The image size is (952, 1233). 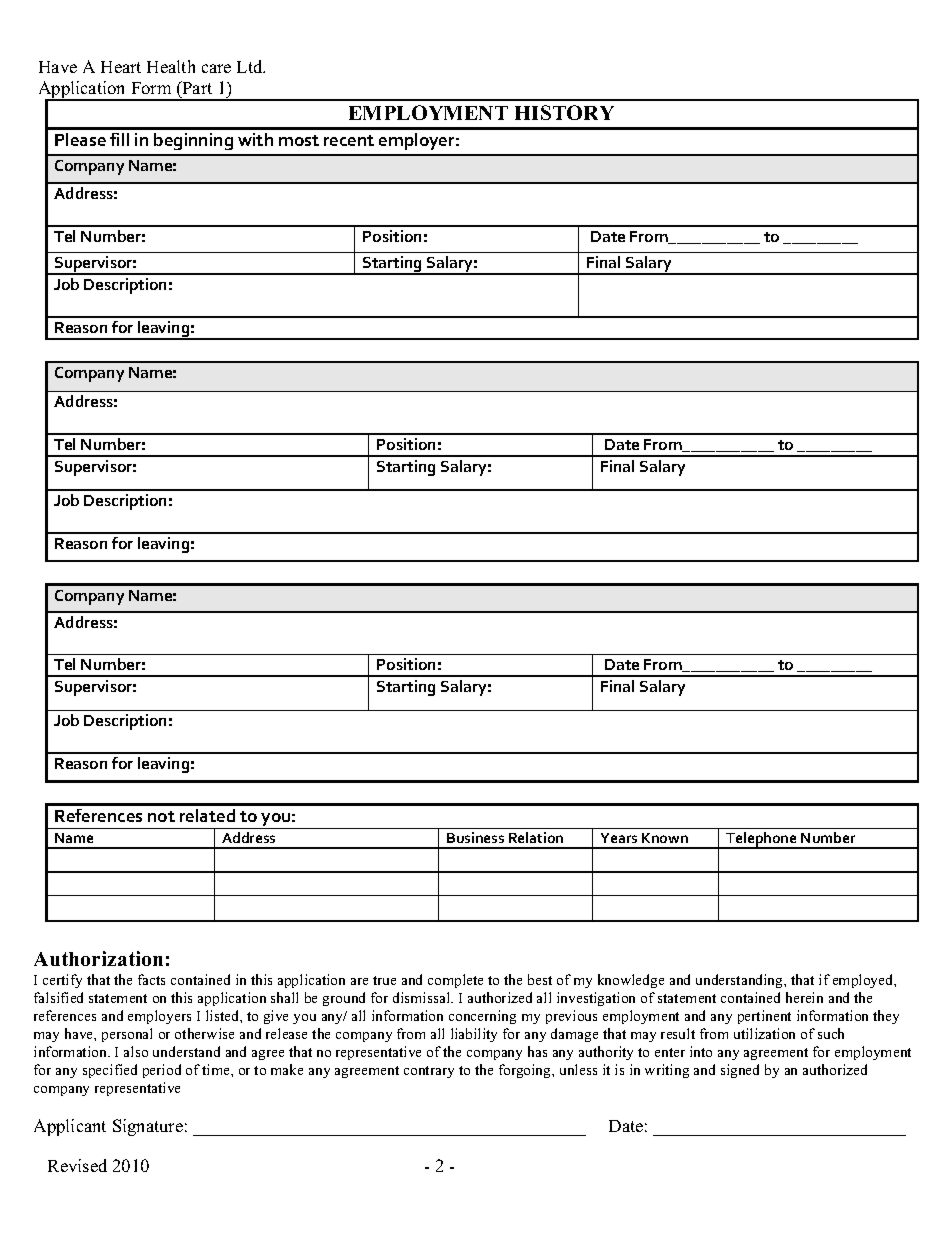 What do you see at coordinates (455, 981) in the screenshot?
I see `complete` at bounding box center [455, 981].
